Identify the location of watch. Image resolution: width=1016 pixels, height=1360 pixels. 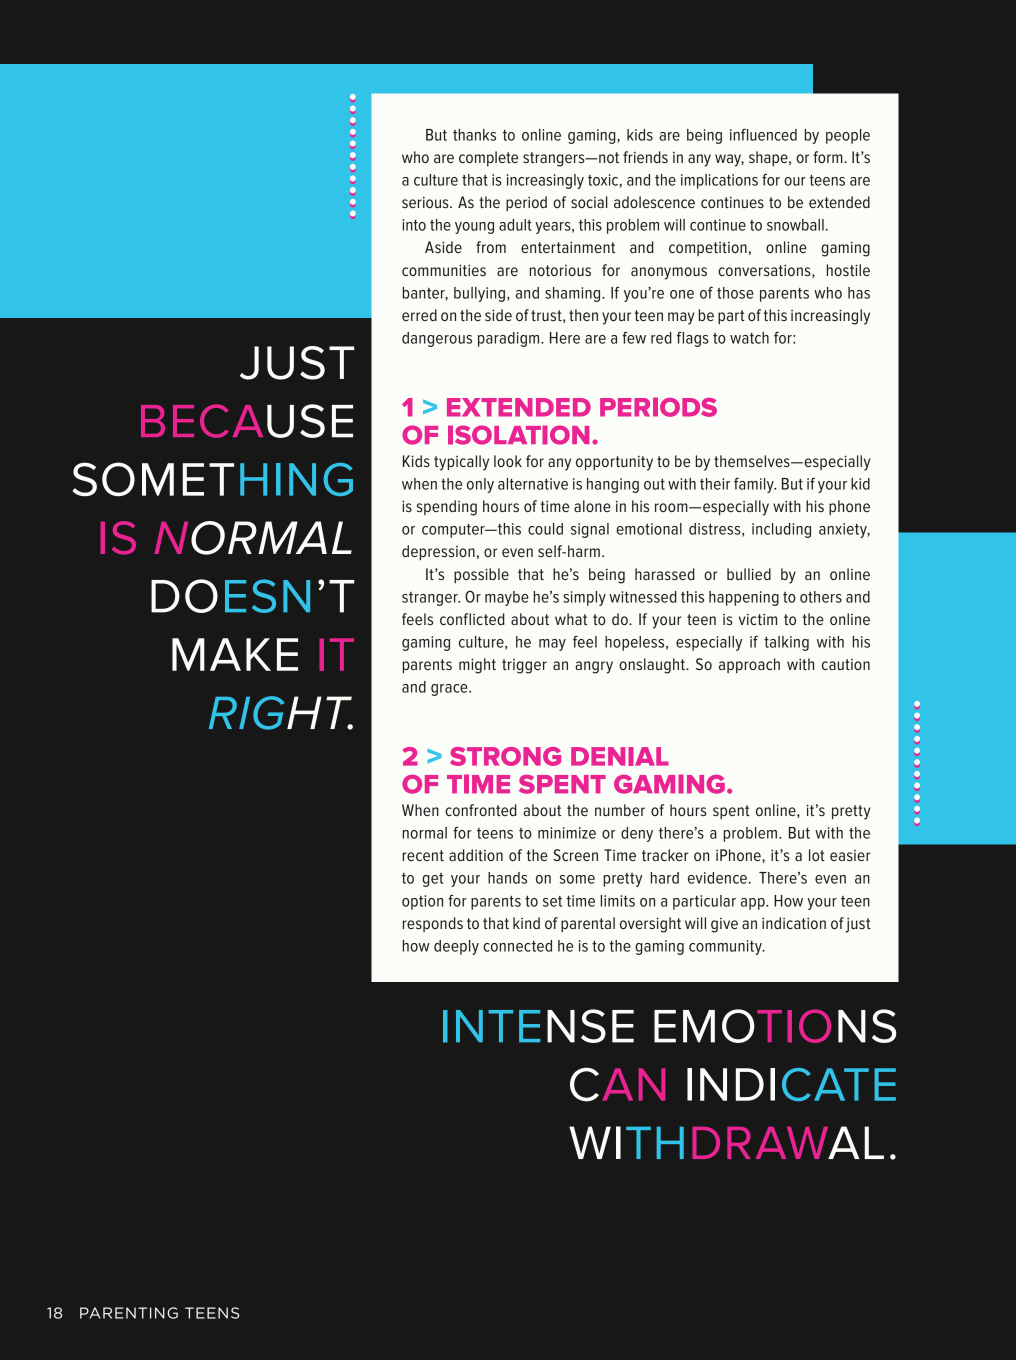
(749, 338).
